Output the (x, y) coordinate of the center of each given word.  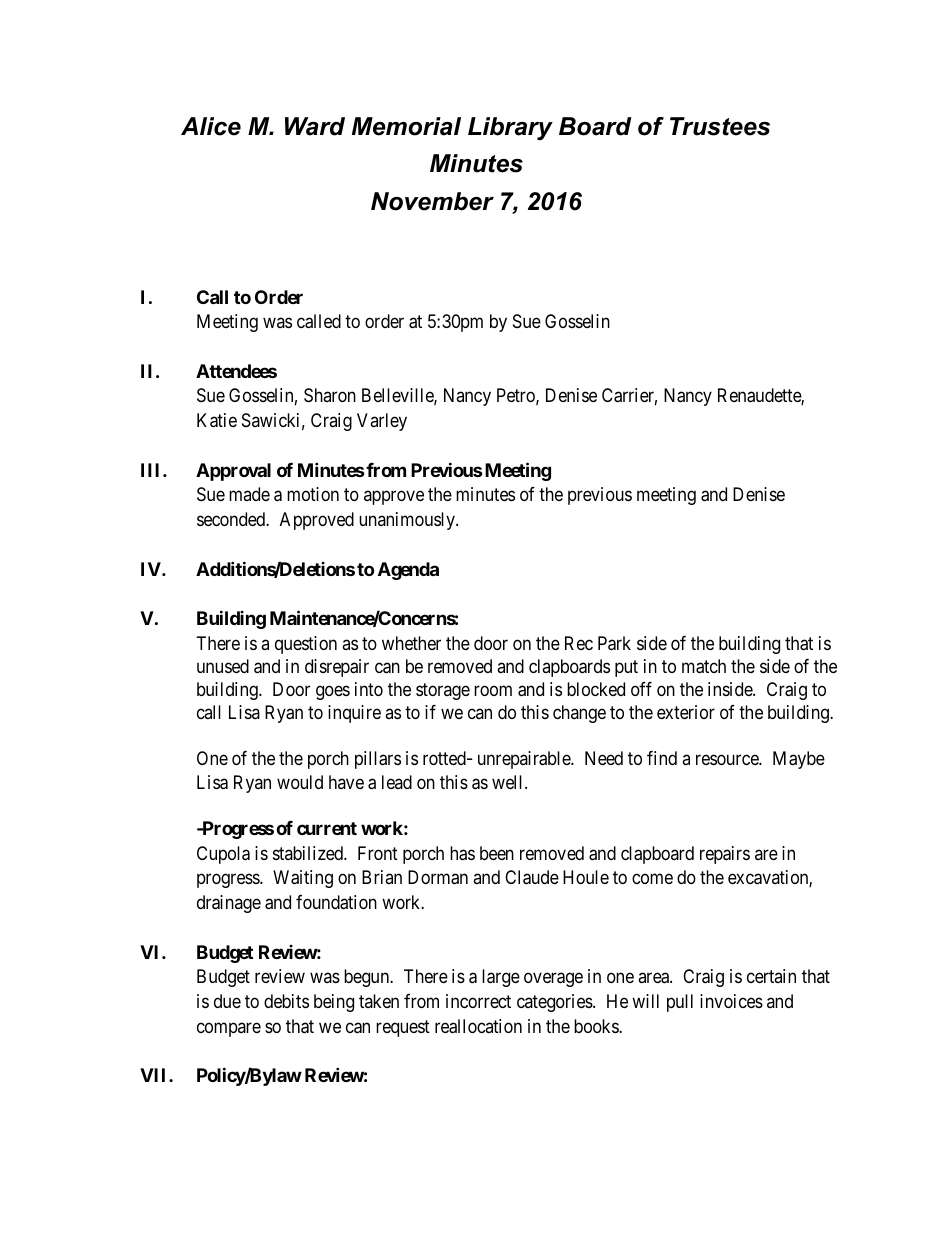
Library (510, 129)
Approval (233, 472)
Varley (382, 422)
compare (229, 1029)
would (300, 782)
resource (728, 760)
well (509, 782)
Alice (211, 126)
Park (614, 643)
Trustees (720, 126)
